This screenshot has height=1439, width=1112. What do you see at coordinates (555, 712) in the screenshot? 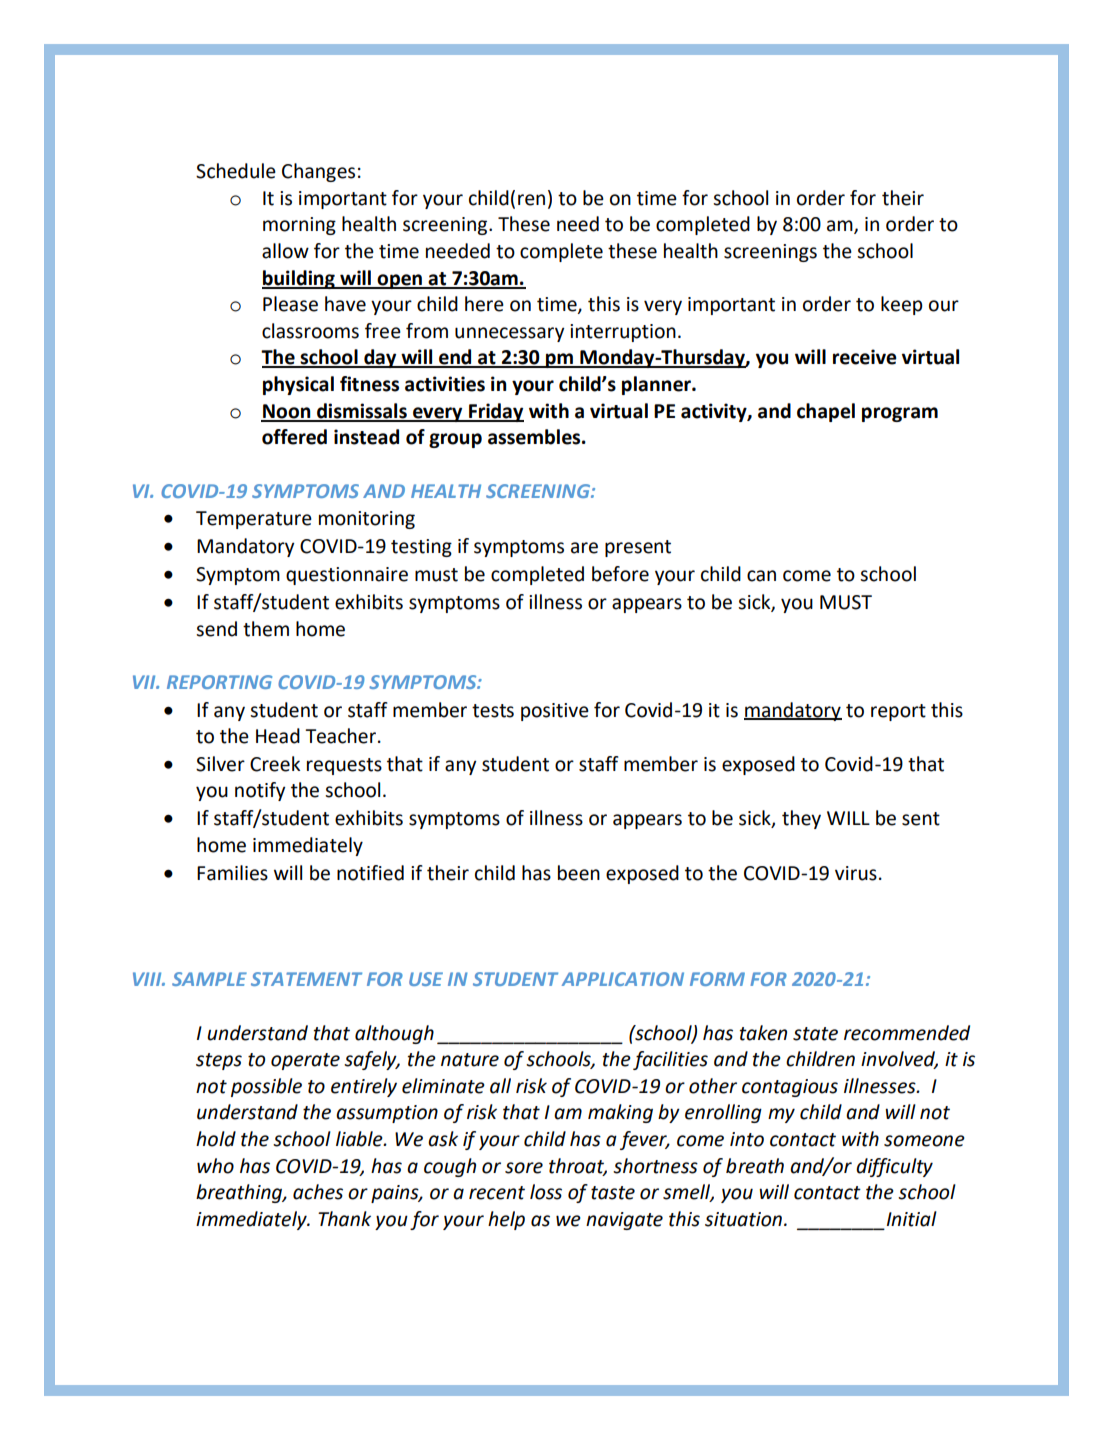
I see `positive` at bounding box center [555, 712].
